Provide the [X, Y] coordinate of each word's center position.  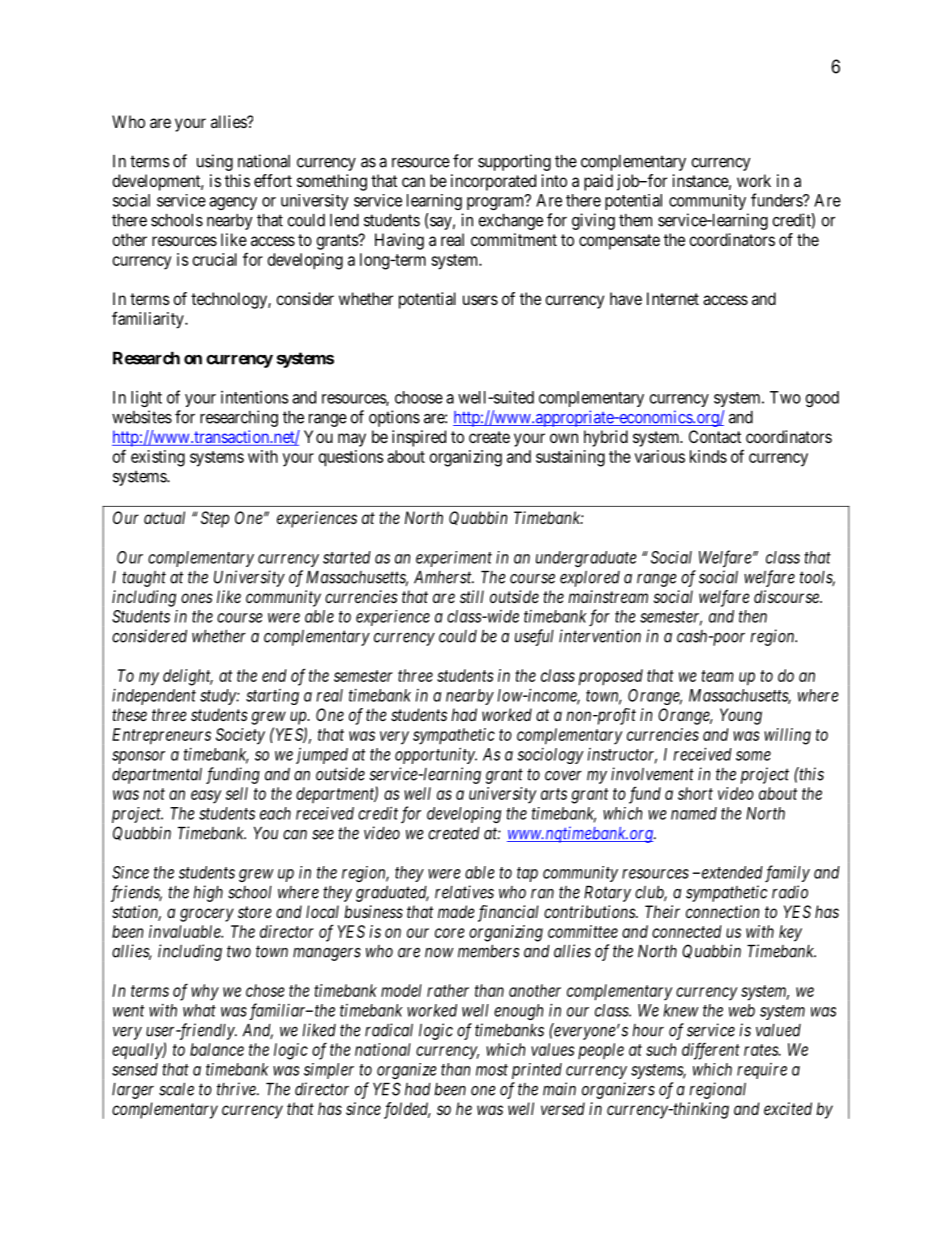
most [492, 1070]
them [635, 220]
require [762, 1071]
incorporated [493, 182]
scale [176, 1089]
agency [233, 203]
